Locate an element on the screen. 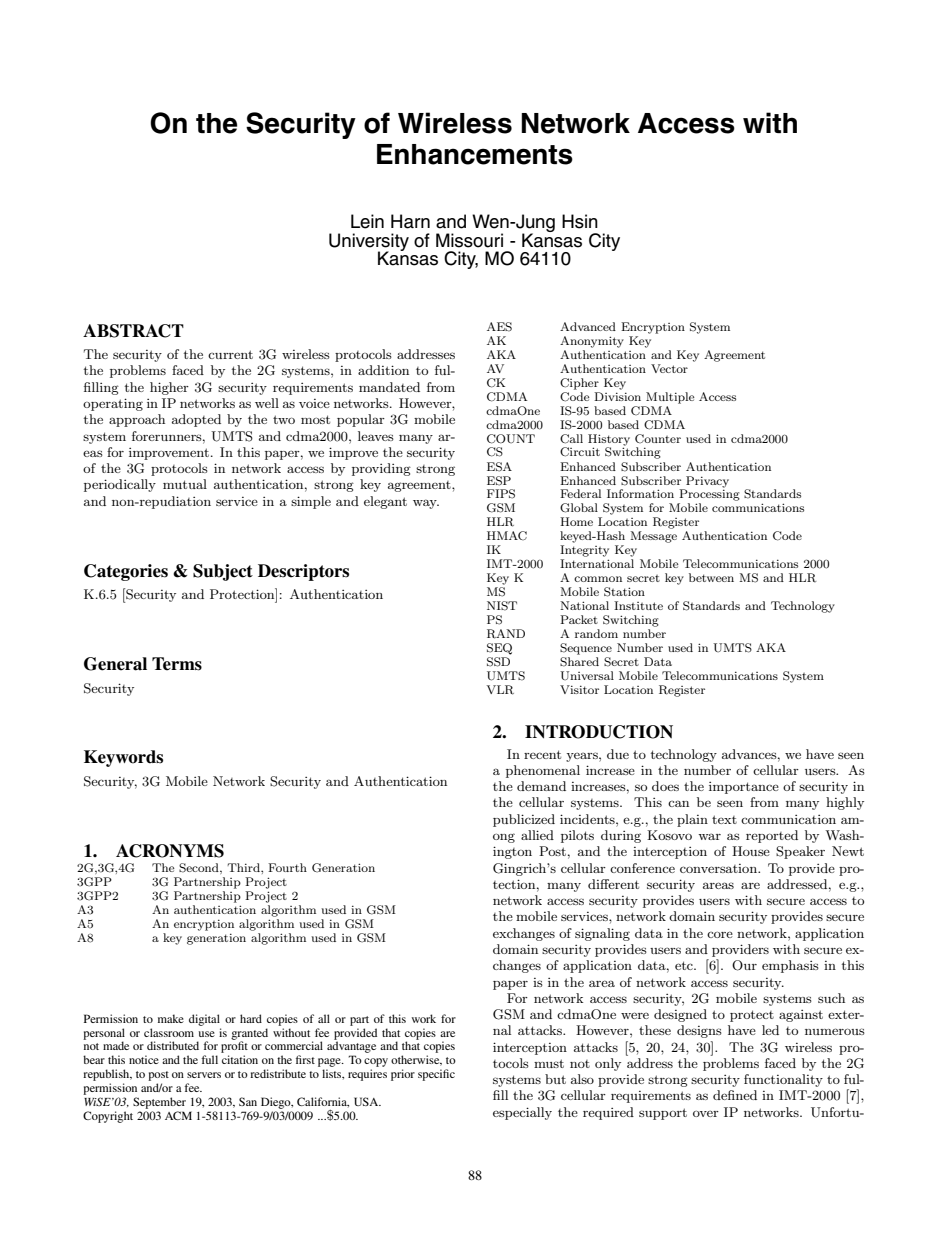 This screenshot has height=1233, width=952. servers is located at coordinates (204, 1075).
